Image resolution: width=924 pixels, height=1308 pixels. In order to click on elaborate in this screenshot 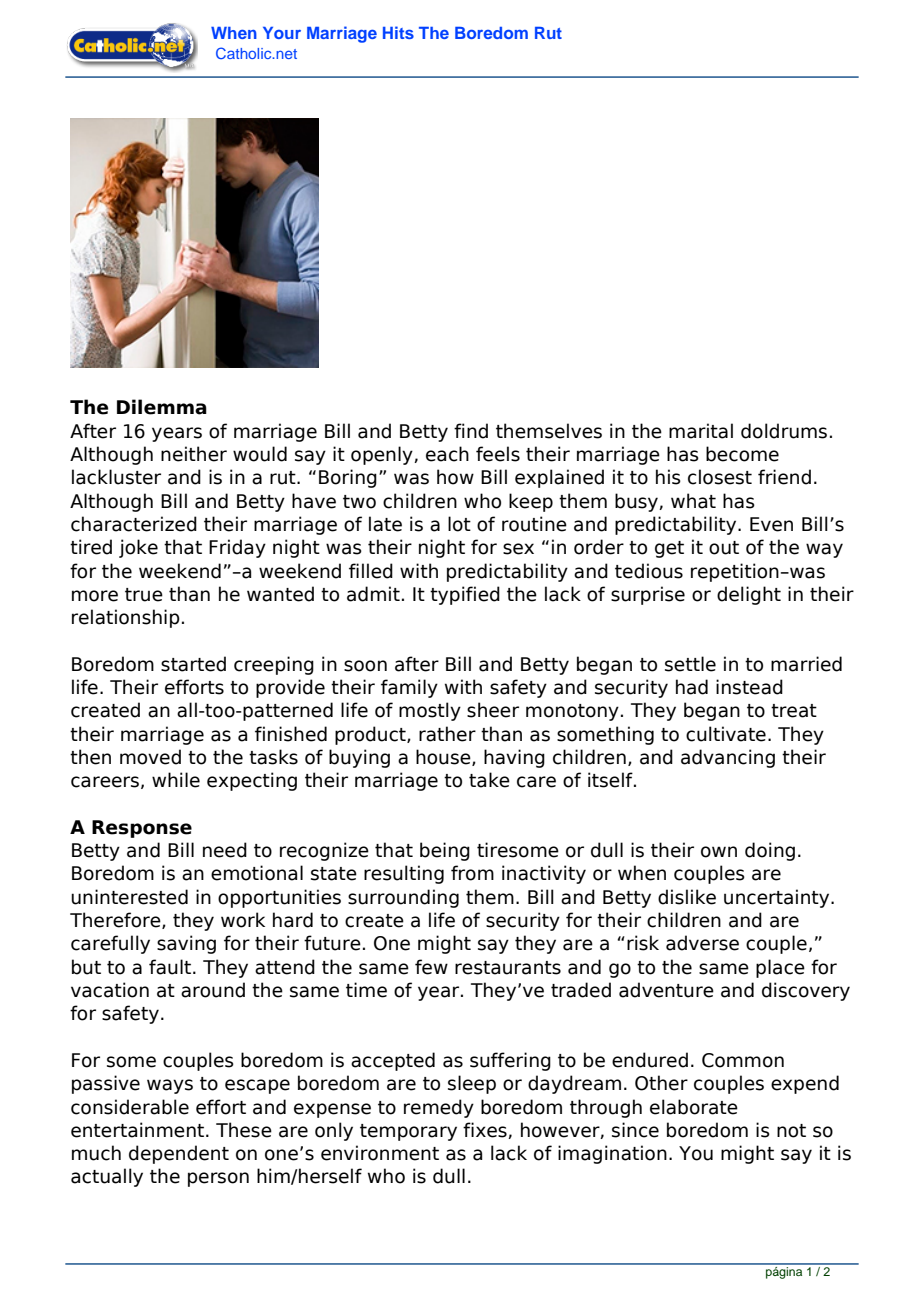, I will do `click(694, 1107)`.
